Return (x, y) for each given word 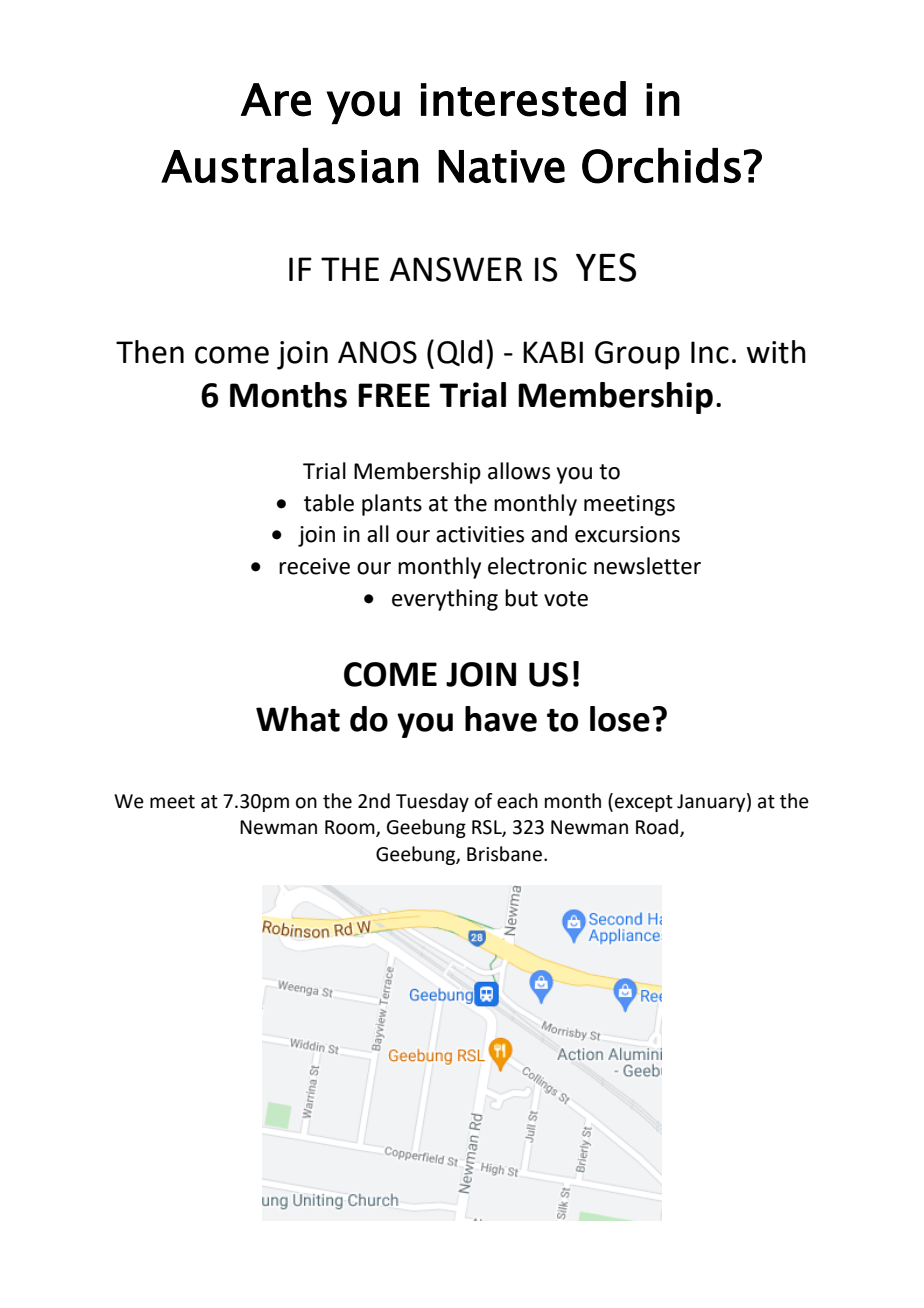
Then (150, 352)
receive (314, 566)
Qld (459, 353)
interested (523, 99)
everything (445, 600)
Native (501, 166)
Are (276, 100)
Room (351, 828)
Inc (710, 352)
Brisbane (504, 854)
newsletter (647, 566)
